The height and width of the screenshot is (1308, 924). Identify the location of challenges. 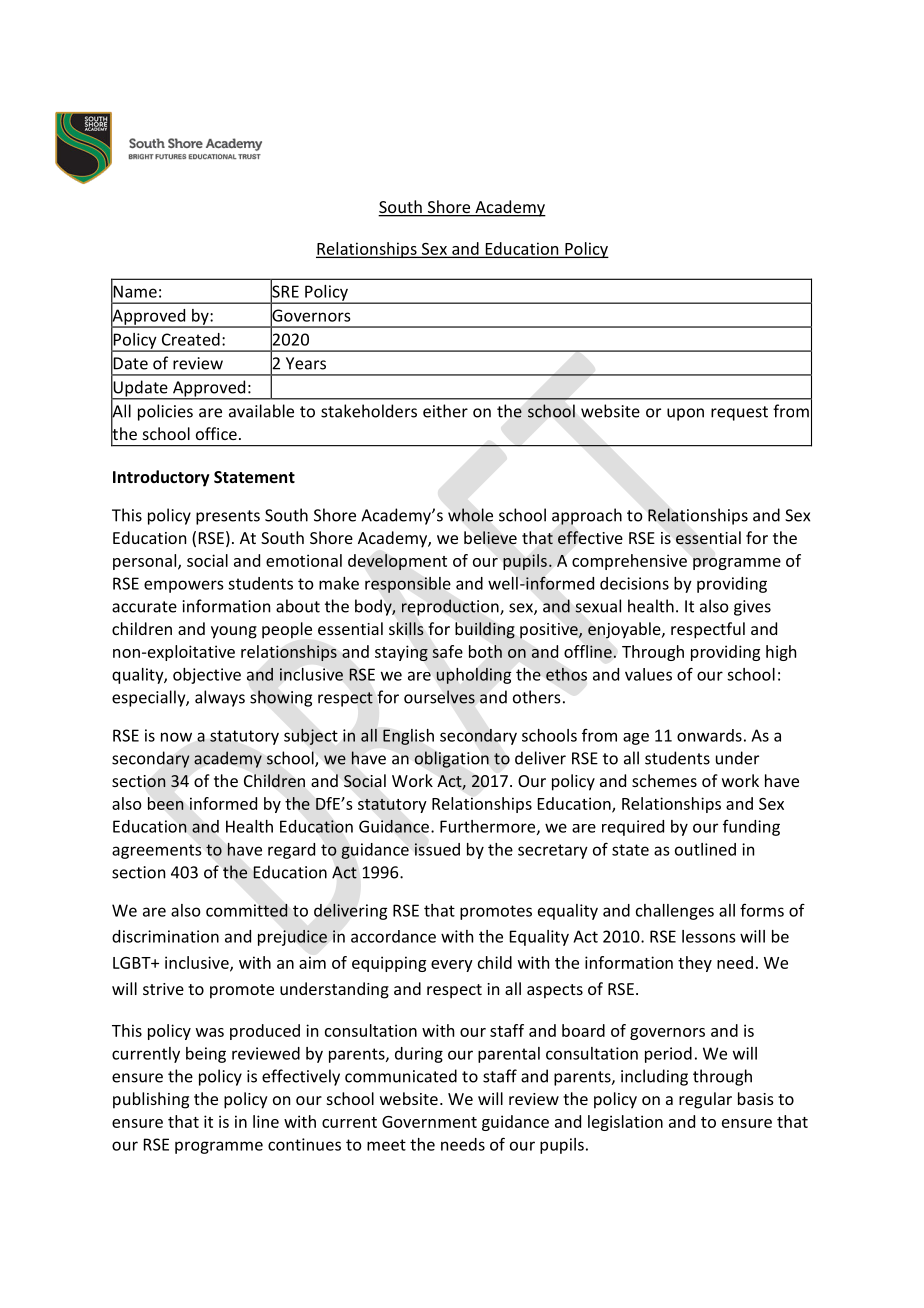
(675, 912).
